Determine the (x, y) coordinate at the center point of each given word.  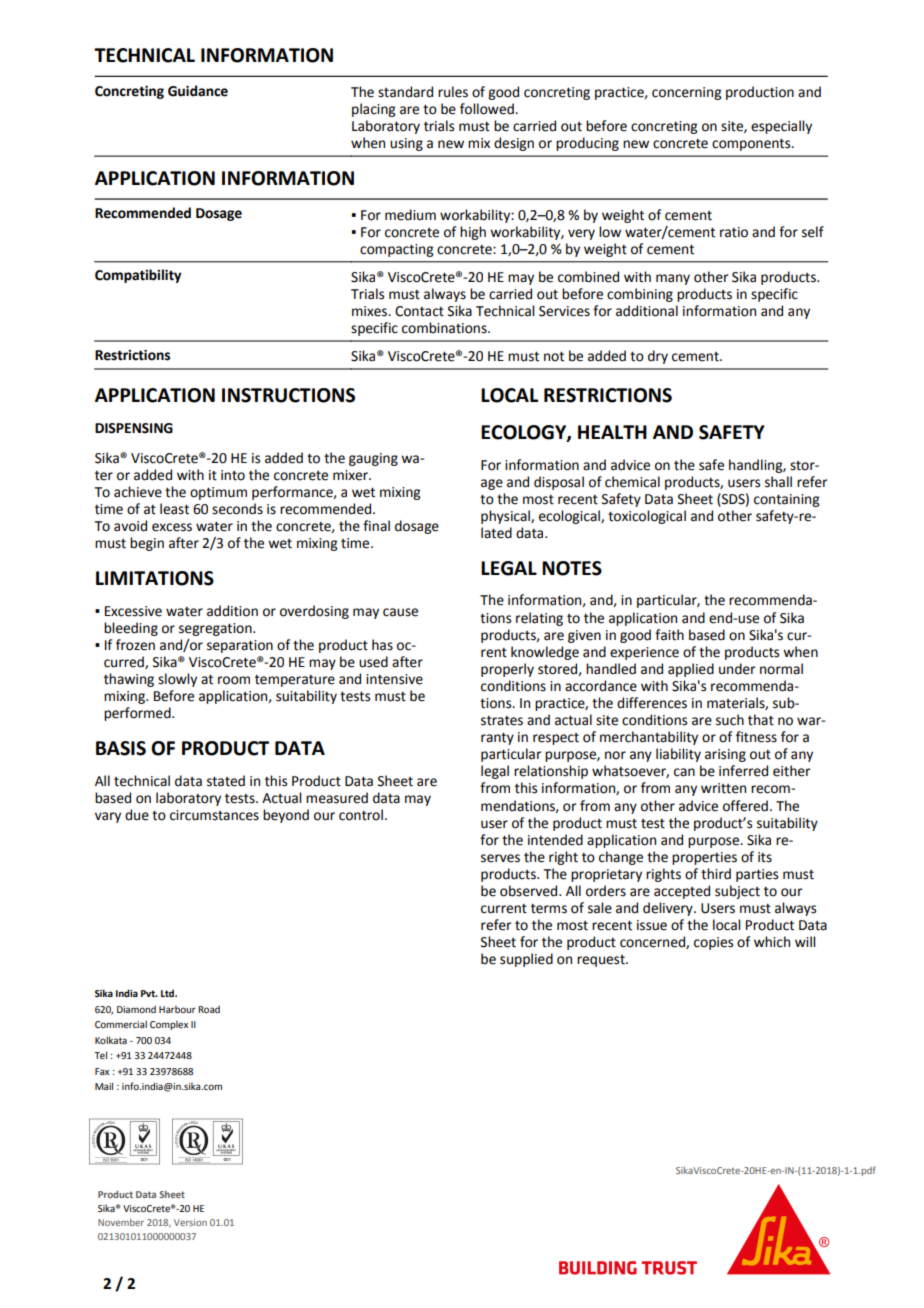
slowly (177, 680)
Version (190, 1222)
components (752, 145)
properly (507, 670)
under (737, 669)
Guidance (198, 91)
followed (488, 109)
